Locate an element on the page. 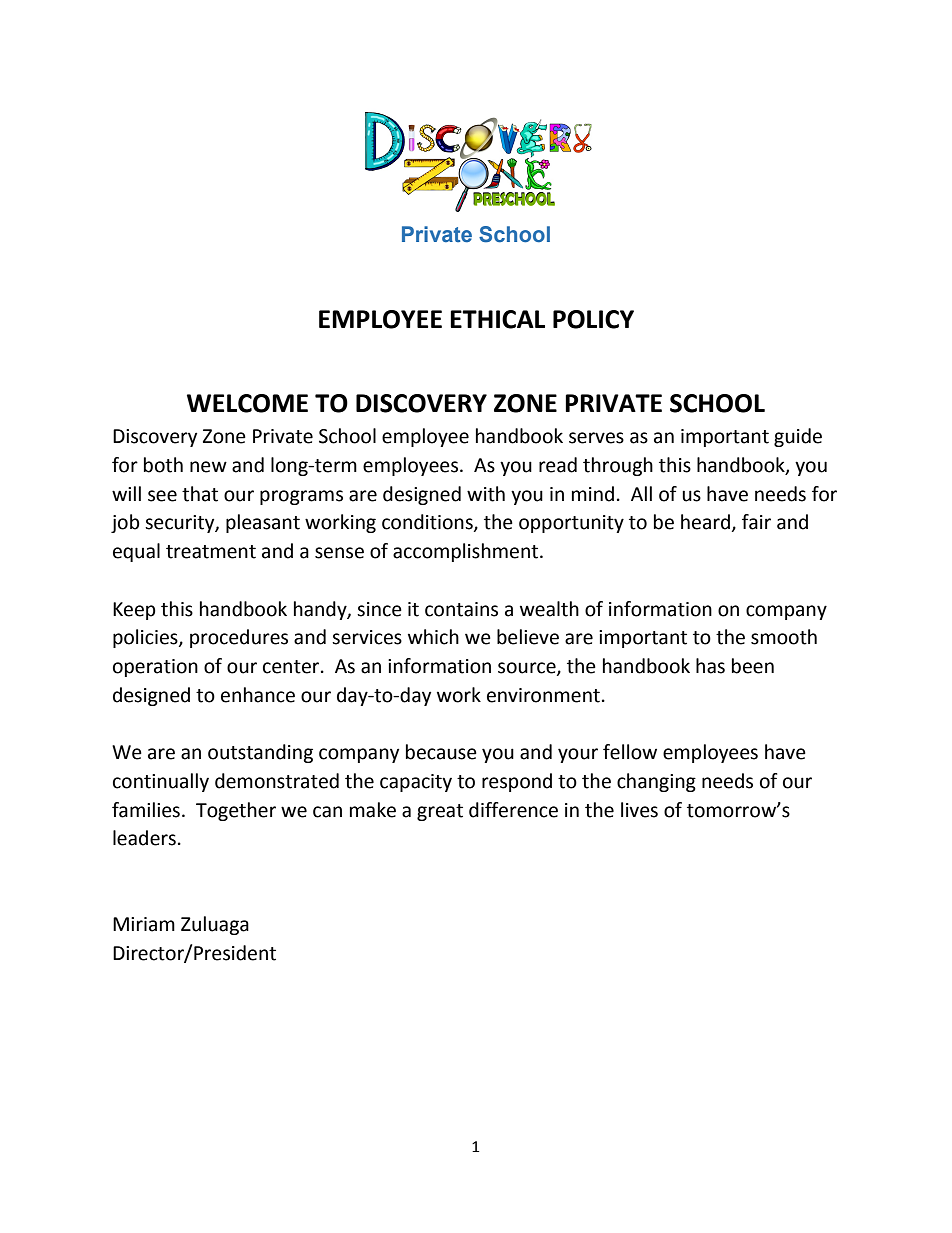 Image resolution: width=952 pixels, height=1233 pixels. POLICY is located at coordinates (593, 319).
